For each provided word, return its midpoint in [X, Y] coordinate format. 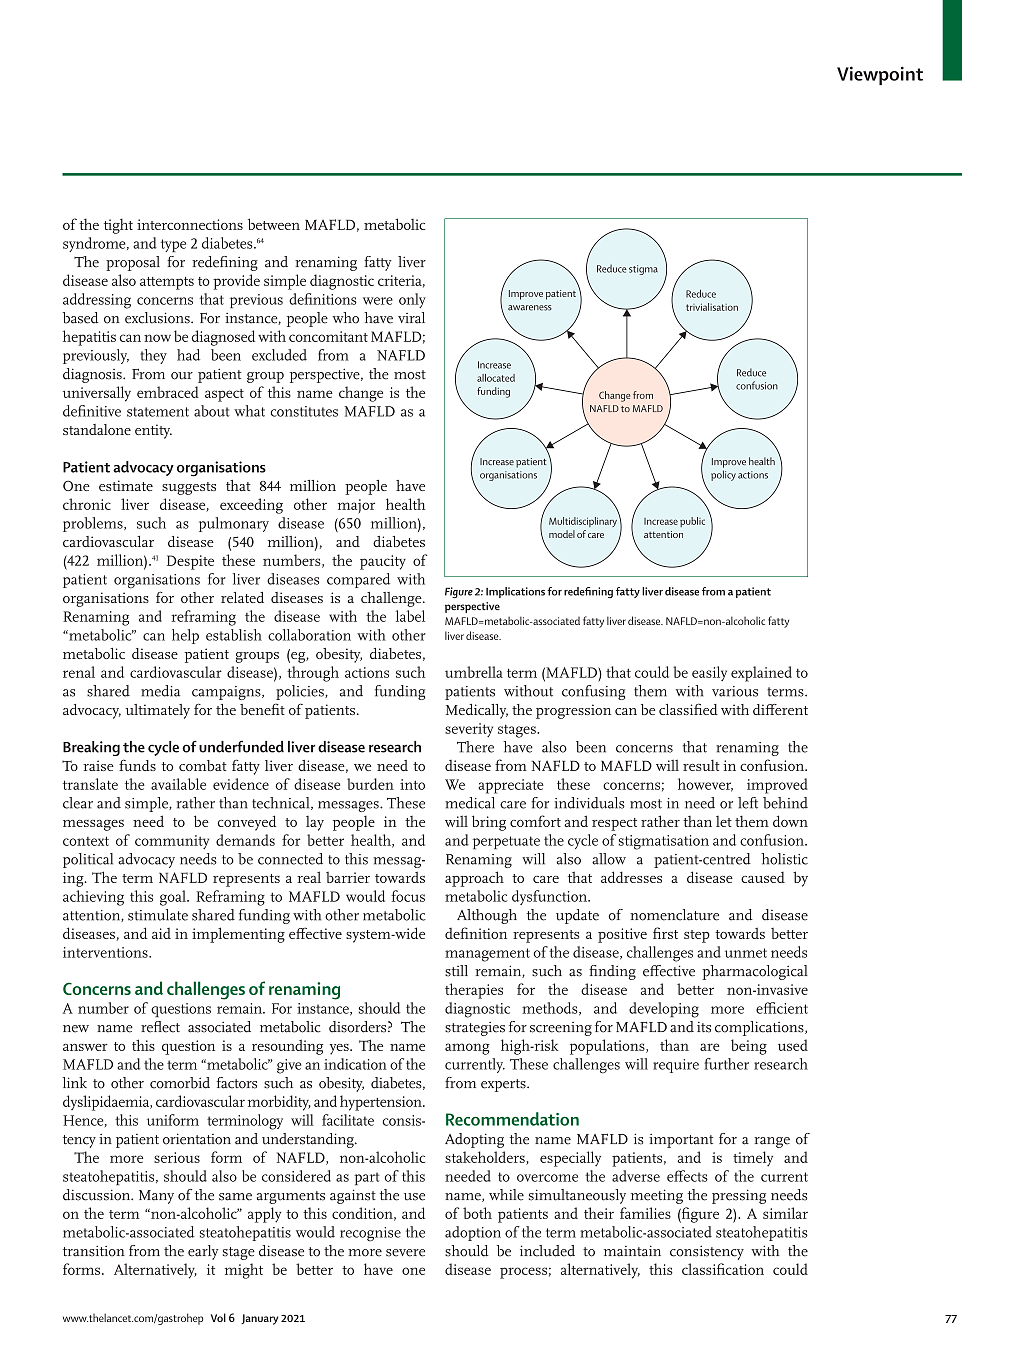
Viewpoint [880, 75]
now [157, 338]
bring [489, 823]
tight [118, 226]
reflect [160, 1027]
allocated [496, 378]
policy [723, 475]
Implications [515, 592]
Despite [190, 562]
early [203, 1252]
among [467, 1049]
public [692, 522]
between [274, 224]
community [172, 842]
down [790, 821]
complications [760, 1028]
